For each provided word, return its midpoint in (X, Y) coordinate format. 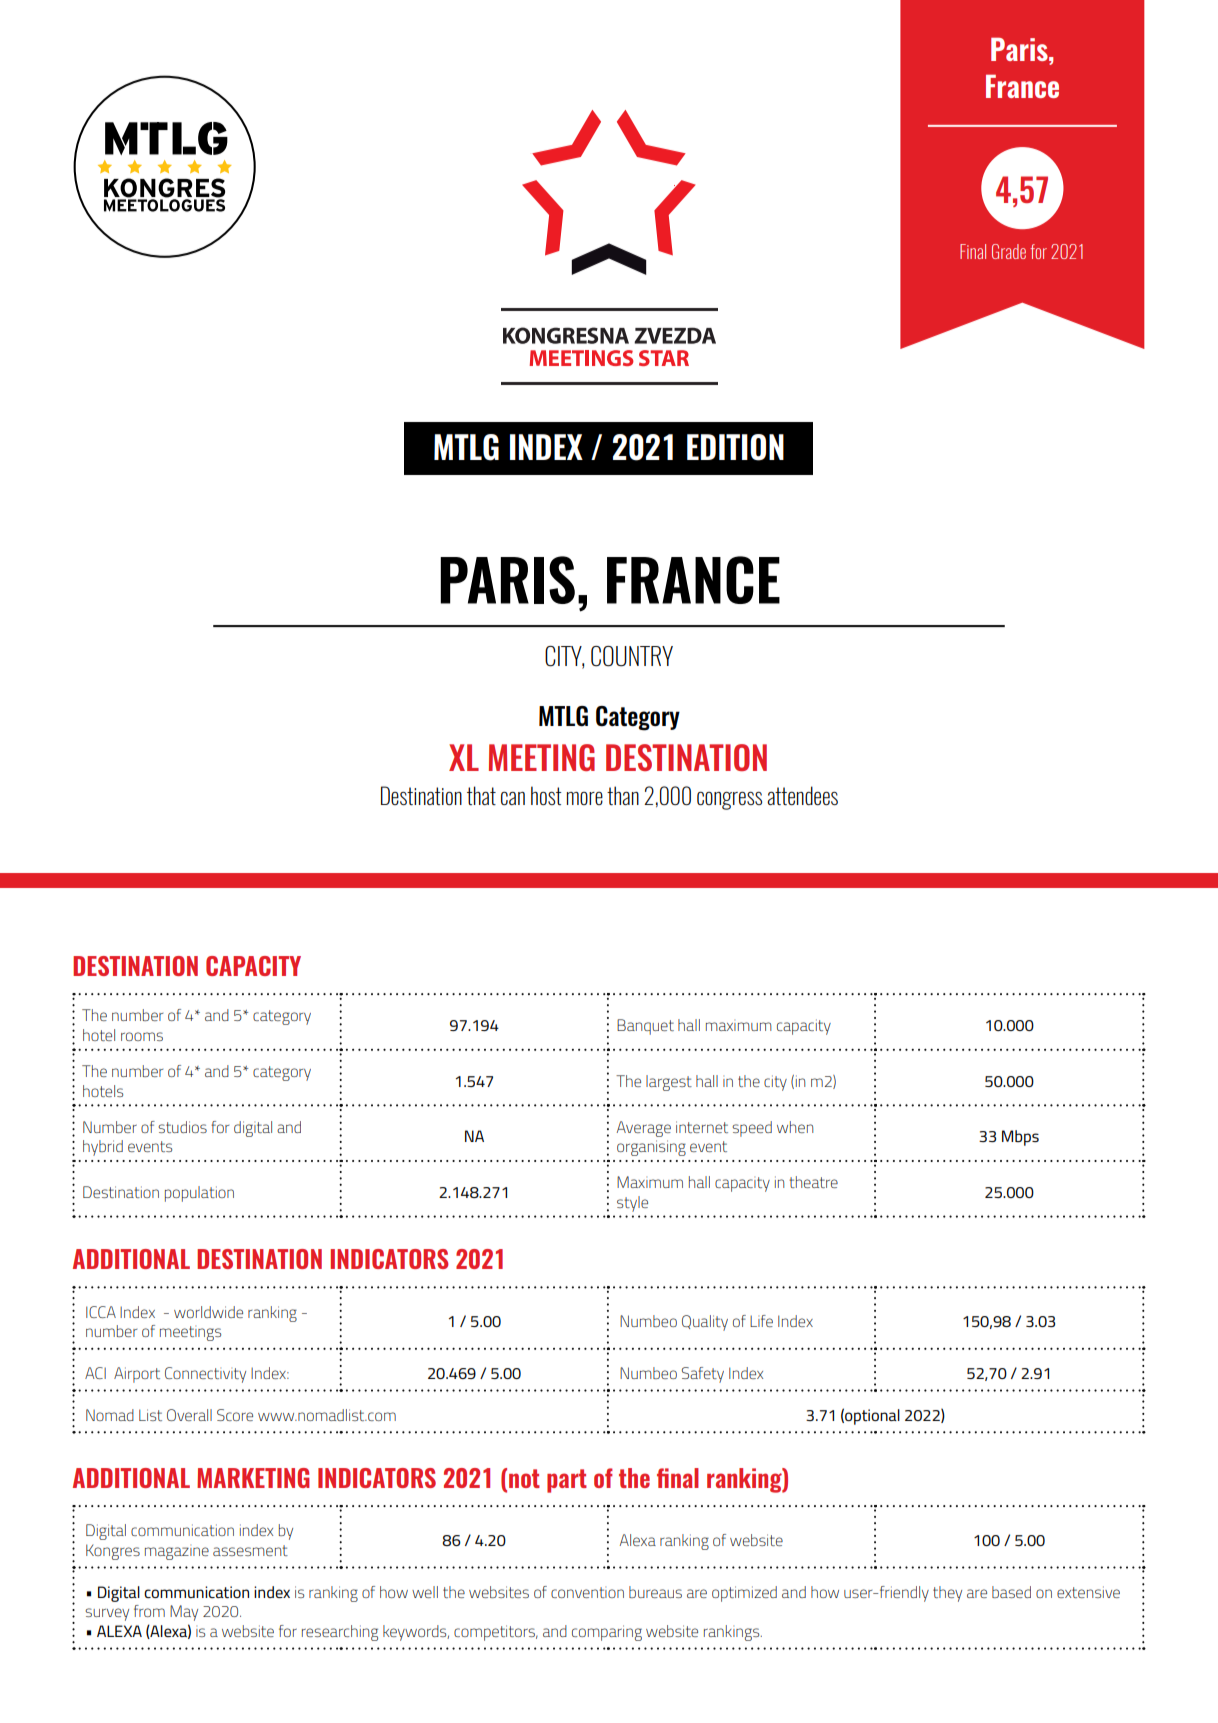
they (947, 1594)
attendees (802, 795)
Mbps (1020, 1138)
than (623, 795)
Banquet (645, 1027)
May (184, 1613)
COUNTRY (632, 656)
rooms (142, 1036)
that (481, 795)
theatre (813, 1182)
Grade (1009, 251)
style (632, 1204)
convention (587, 1592)
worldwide (208, 1312)
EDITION (735, 447)
